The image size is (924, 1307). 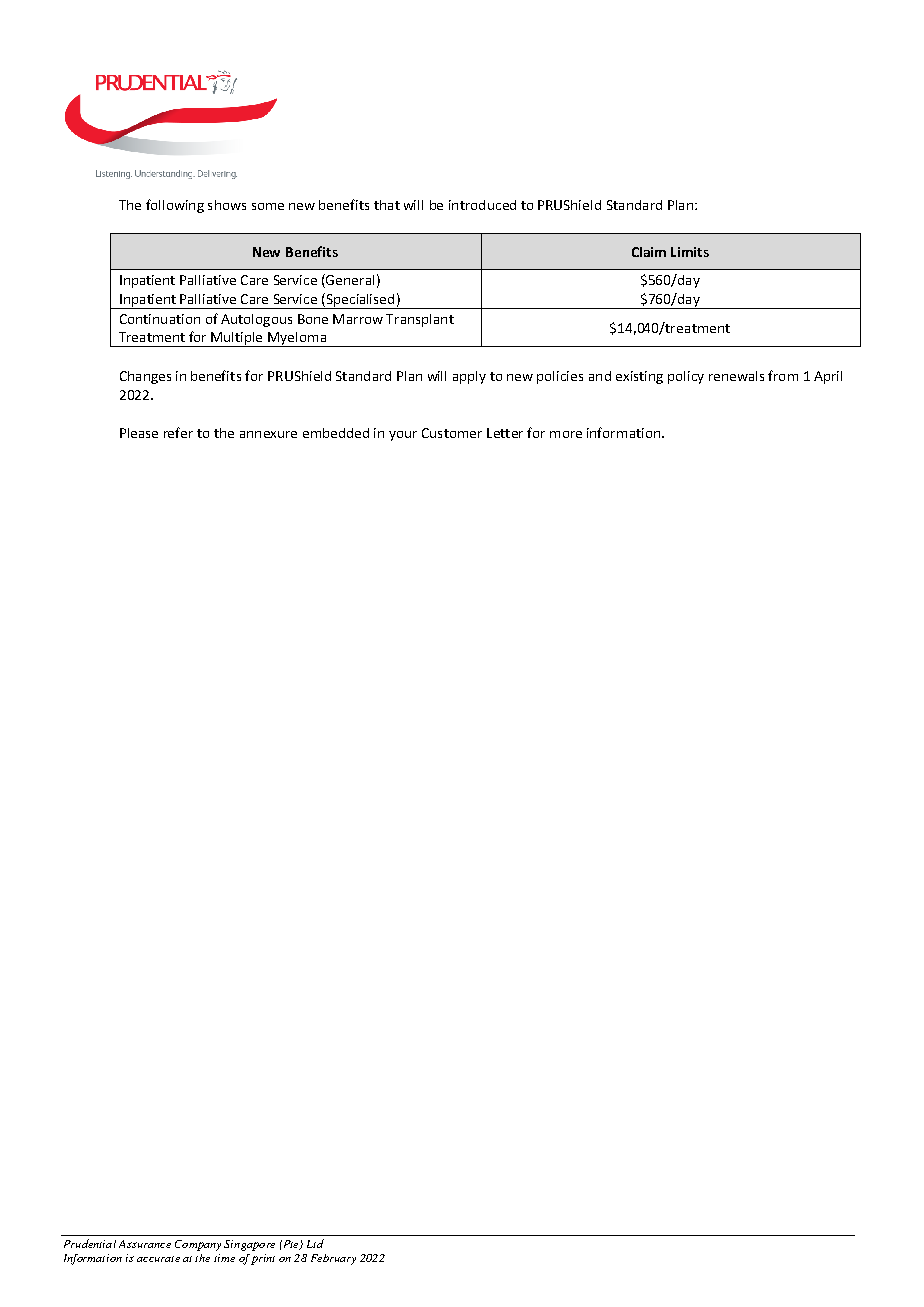 What do you see at coordinates (452, 433) in the screenshot?
I see `Customer` at bounding box center [452, 433].
